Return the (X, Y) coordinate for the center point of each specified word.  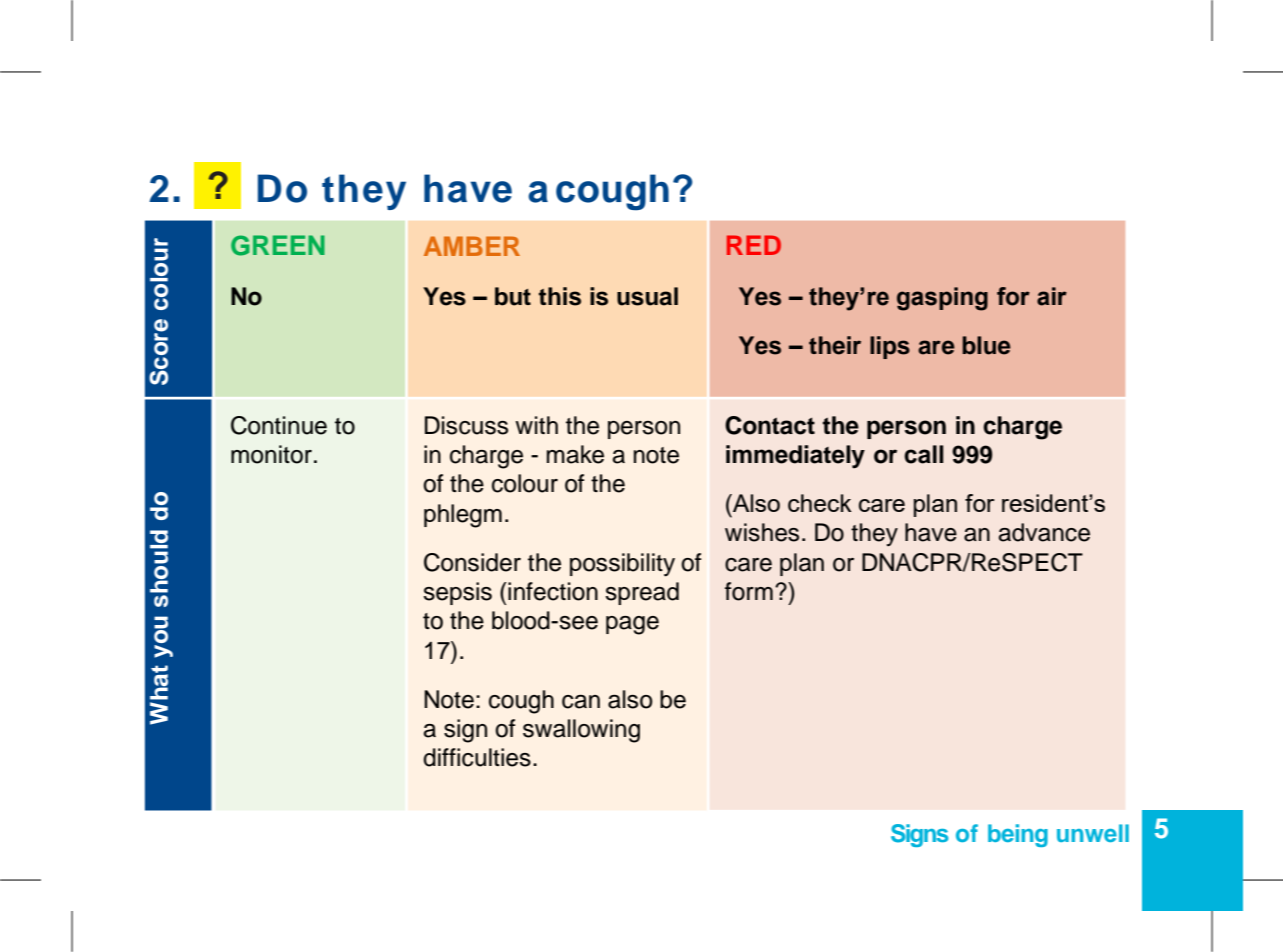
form (749, 591)
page (632, 625)
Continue (279, 425)
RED (754, 245)
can (581, 702)
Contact (770, 425)
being (1018, 835)
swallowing (581, 731)
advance (1044, 532)
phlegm (463, 516)
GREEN (278, 245)
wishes (762, 532)
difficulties (477, 757)
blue (986, 345)
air (1052, 296)
